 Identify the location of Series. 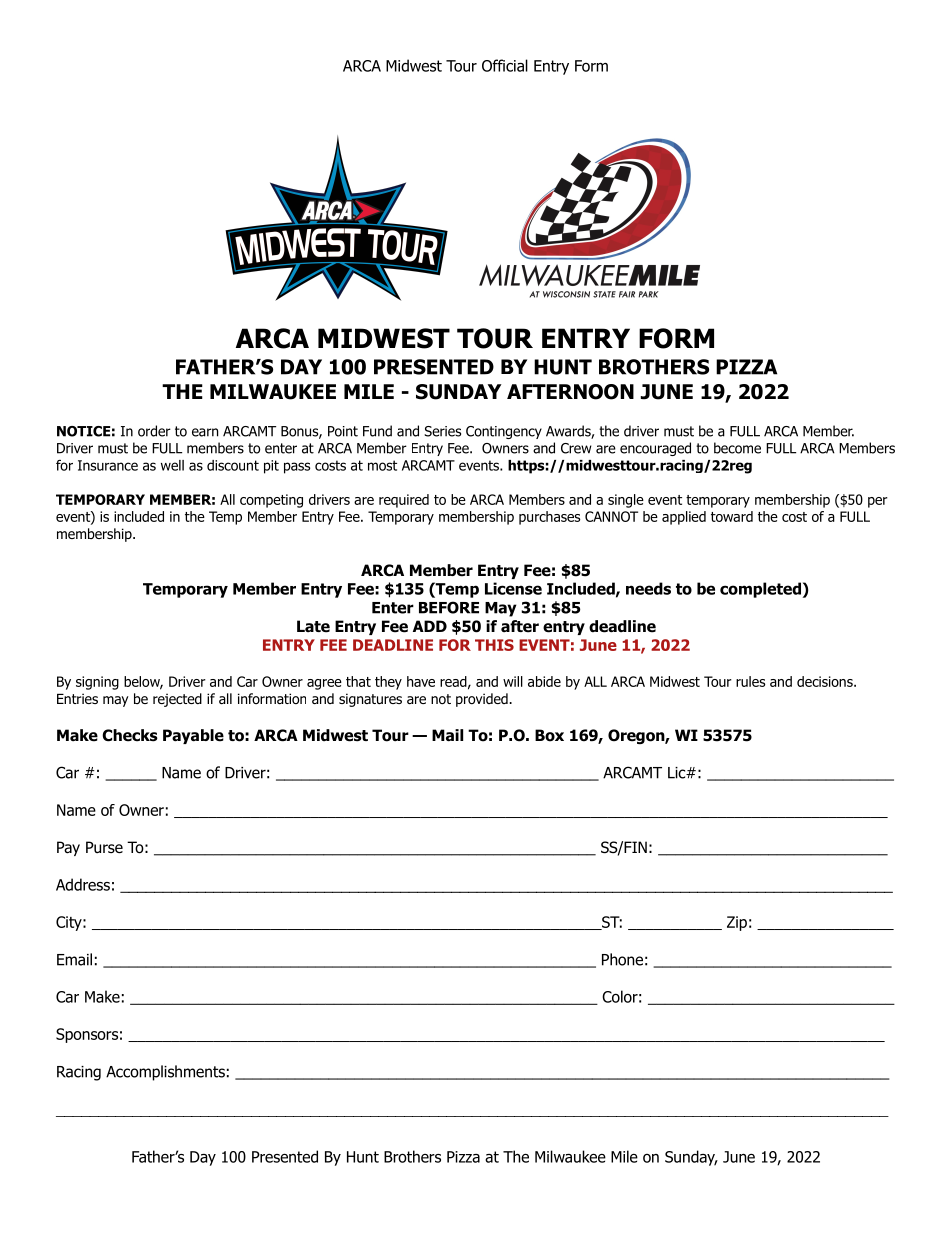
(442, 431).
